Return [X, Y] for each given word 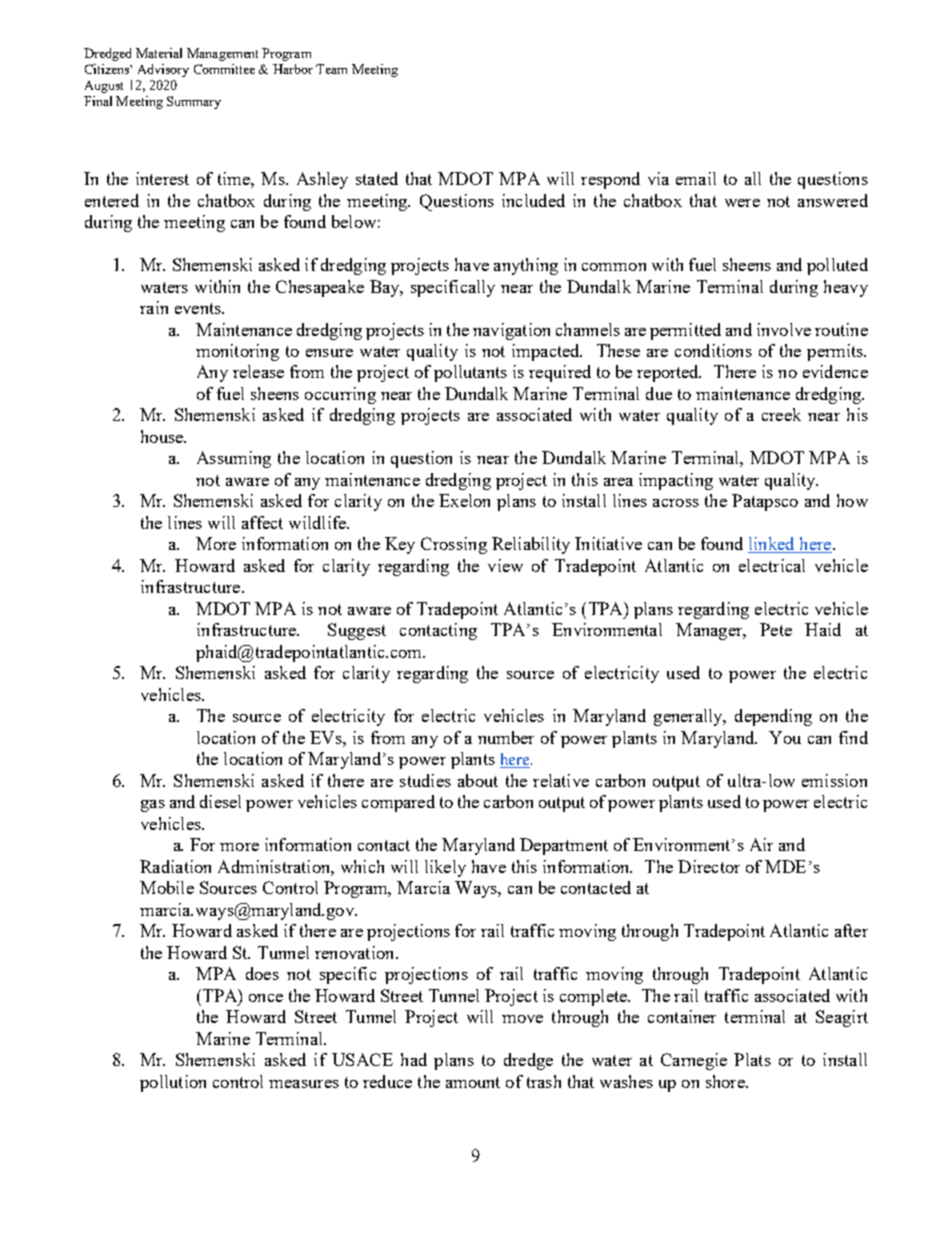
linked [772, 545]
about [478, 780]
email [696, 178]
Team [331, 69]
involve [784, 329]
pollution [173, 1083]
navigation [511, 331]
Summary [194, 102]
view [505, 565]
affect [262, 522]
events [199, 308]
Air [761, 844]
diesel [220, 801]
